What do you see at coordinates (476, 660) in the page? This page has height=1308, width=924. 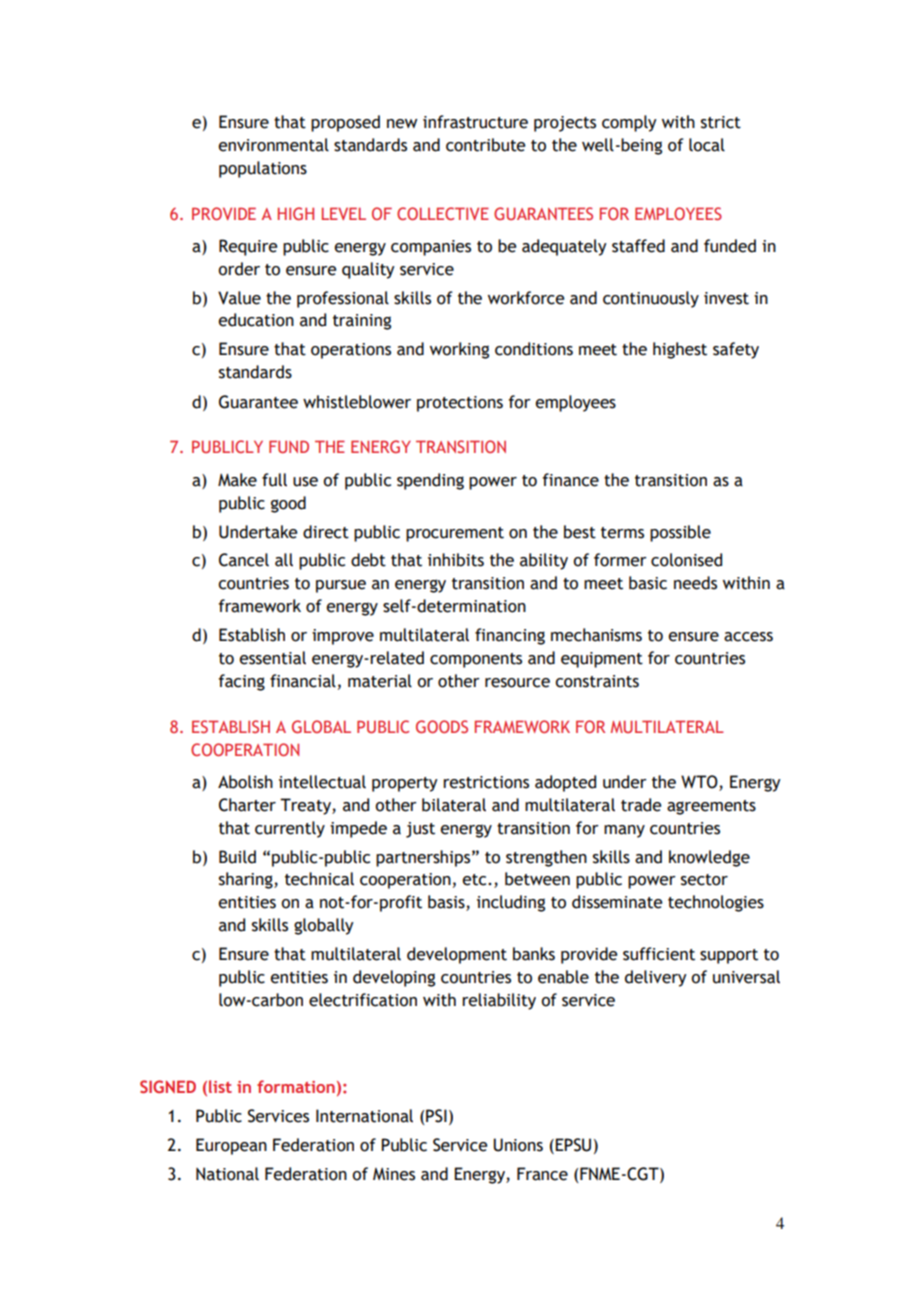 I see `components` at bounding box center [476, 660].
